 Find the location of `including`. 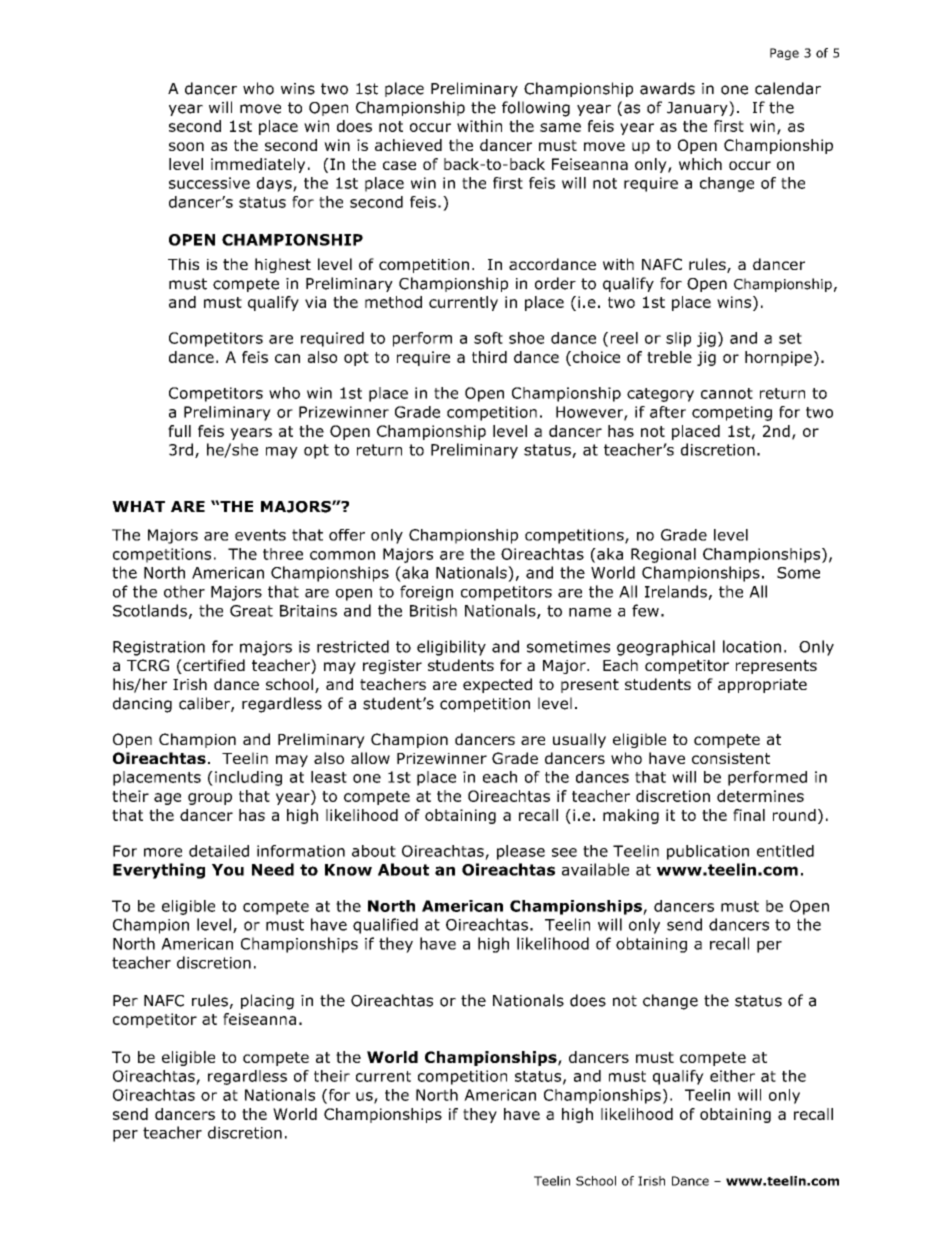

including is located at coordinates (248, 778).
